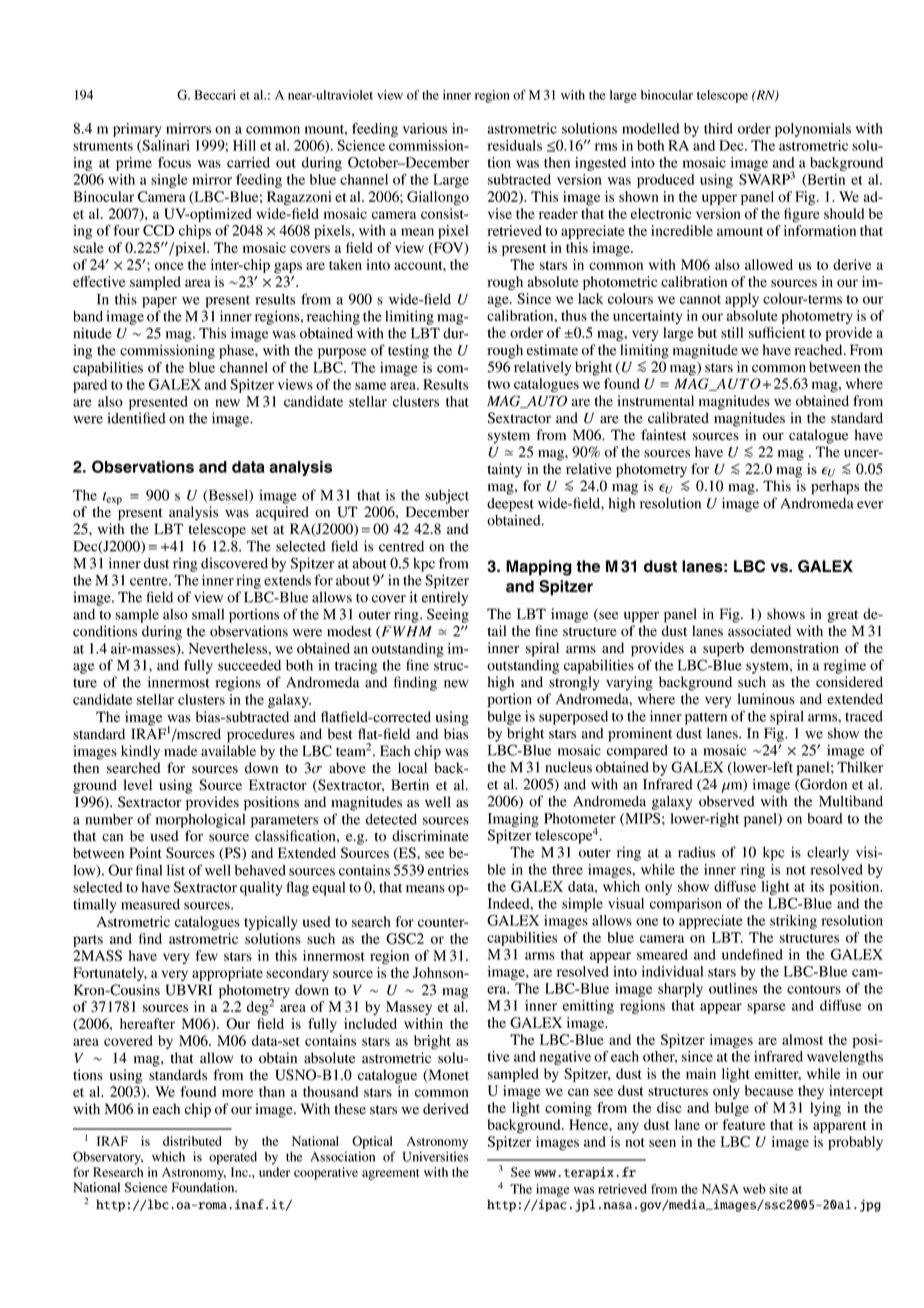 This screenshot has width=924, height=1308. What do you see at coordinates (448, 615) in the screenshot?
I see `Seeing` at bounding box center [448, 615].
